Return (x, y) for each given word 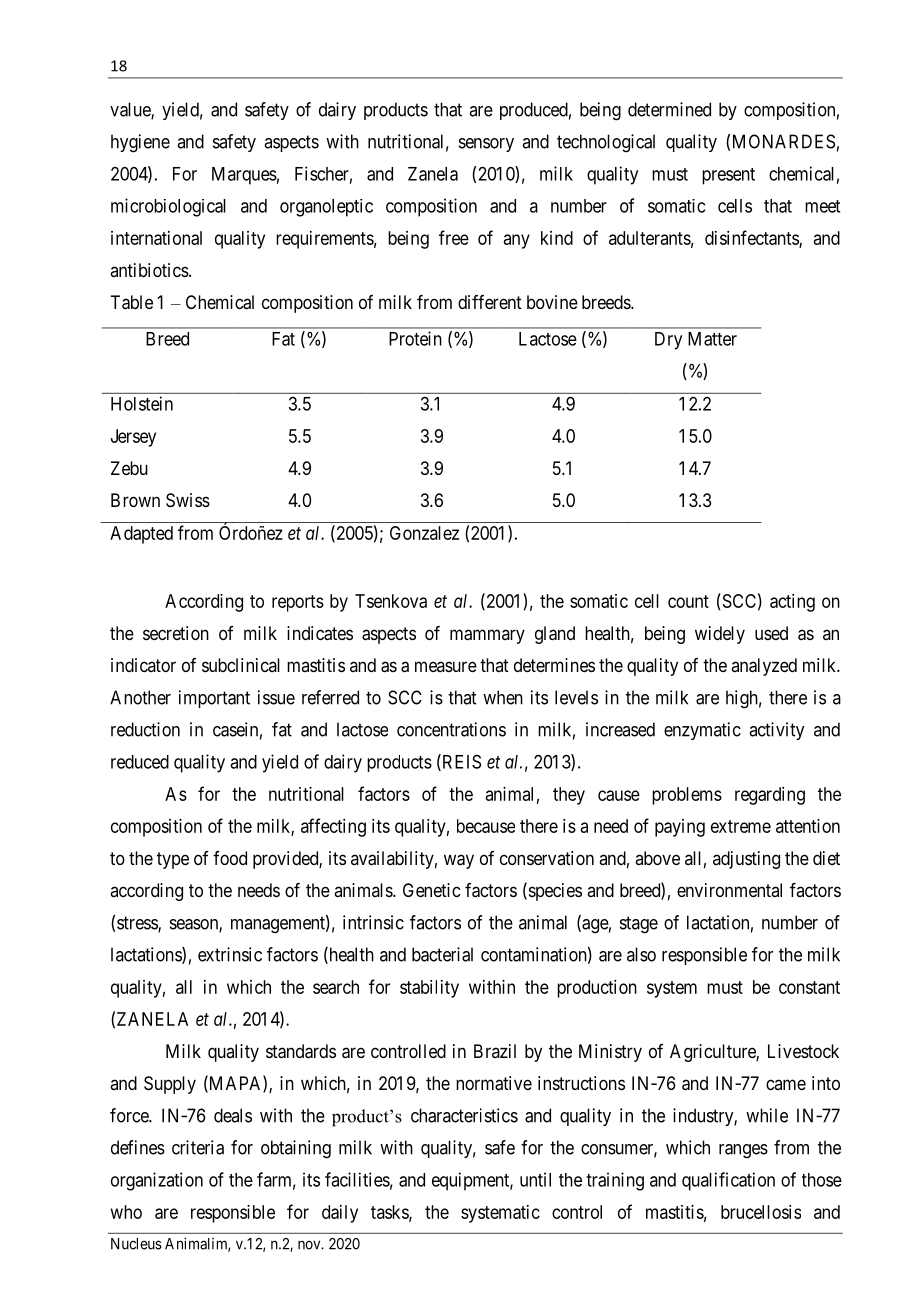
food (230, 858)
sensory (486, 145)
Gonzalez (424, 533)
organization (157, 1181)
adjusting (746, 860)
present (728, 176)
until (535, 1179)
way (459, 861)
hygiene (140, 143)
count (688, 601)
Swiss (188, 500)
